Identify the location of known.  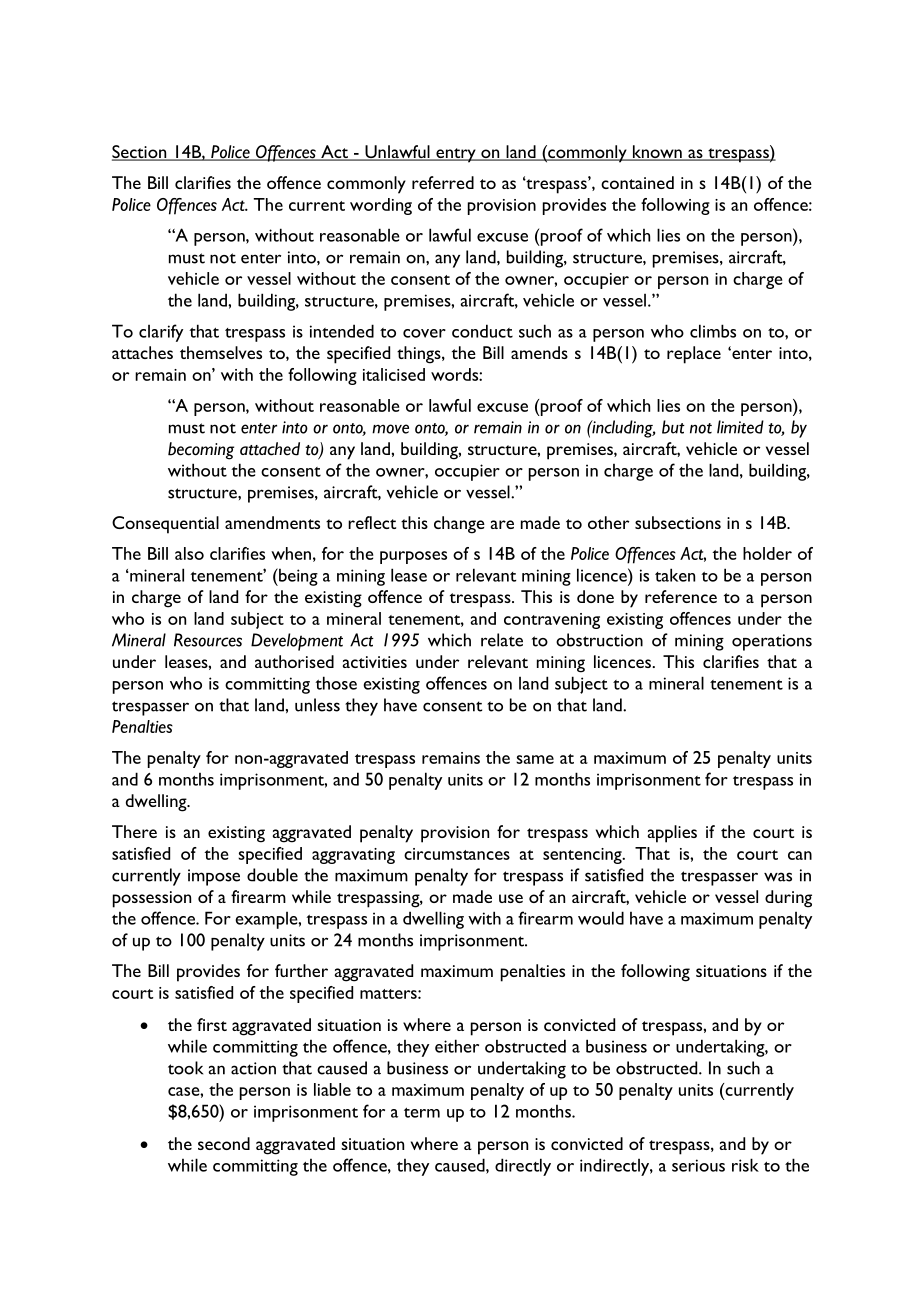
(657, 153).
